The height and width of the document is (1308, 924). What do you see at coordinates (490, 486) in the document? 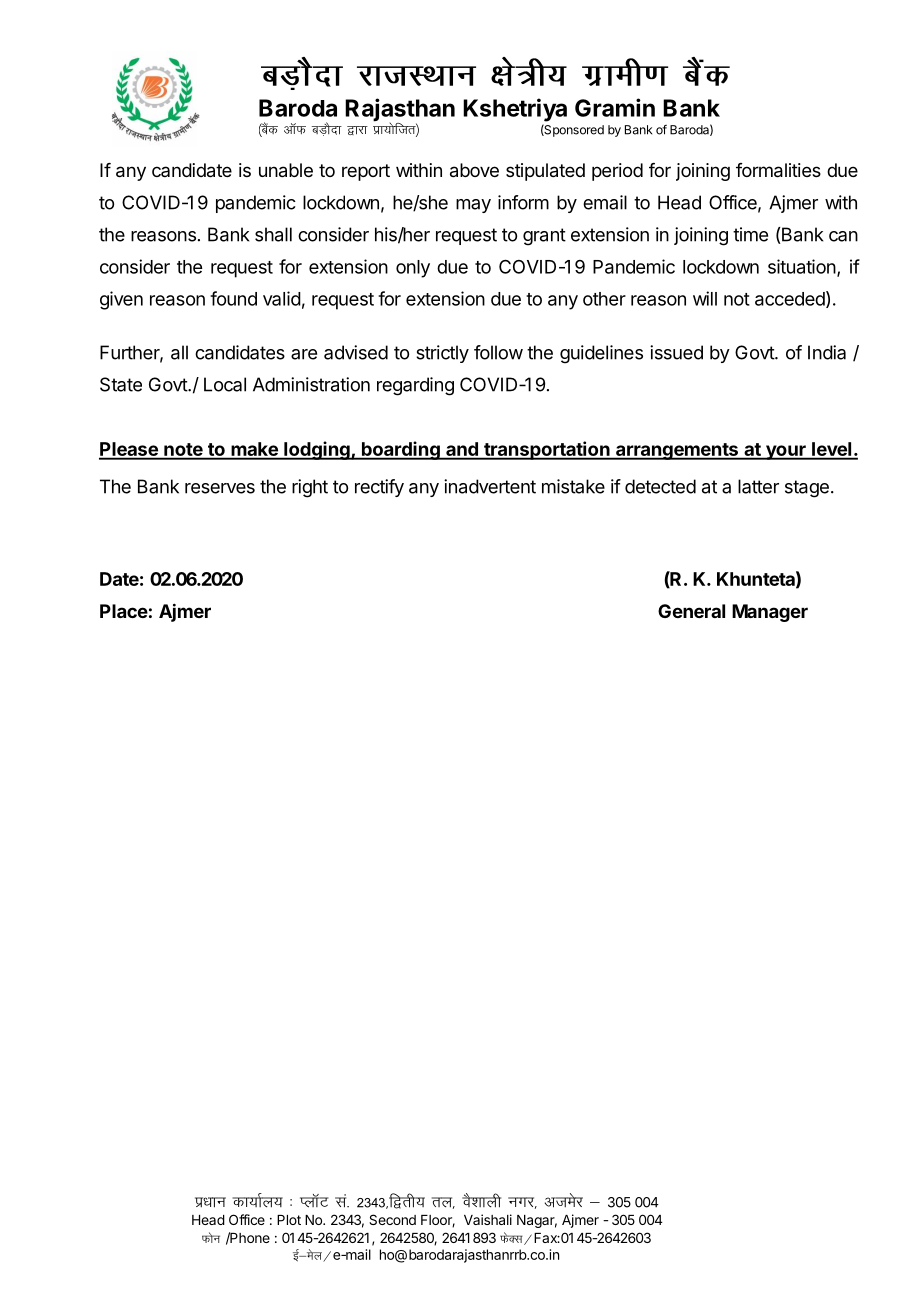
I see `inadvertent` at bounding box center [490, 486].
